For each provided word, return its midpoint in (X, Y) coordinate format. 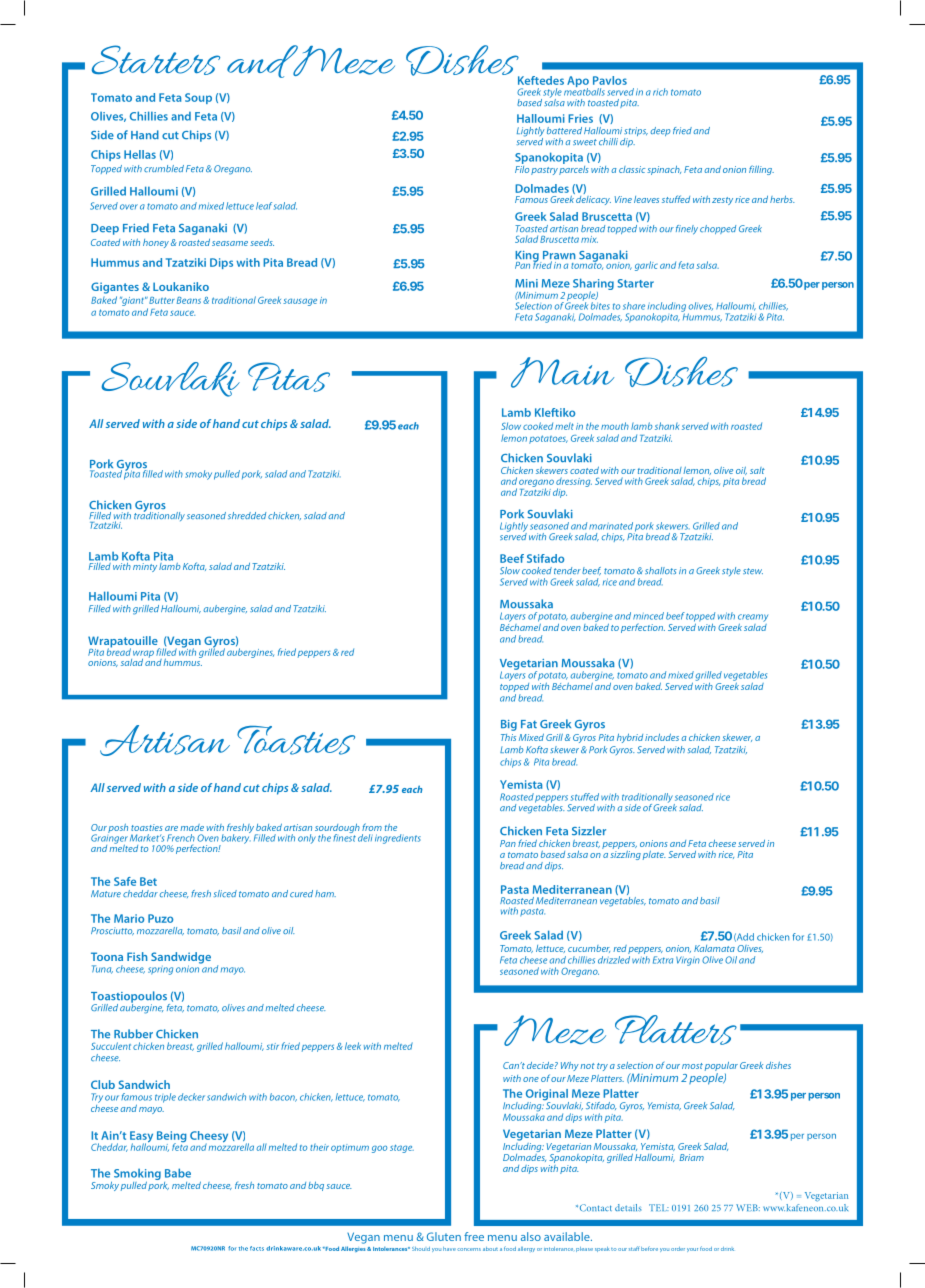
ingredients (398, 839)
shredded (247, 515)
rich (660, 92)
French (181, 838)
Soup (198, 98)
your (692, 1250)
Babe (178, 1173)
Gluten (444, 1236)
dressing (574, 483)
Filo (522, 168)
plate (654, 855)
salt (757, 470)
